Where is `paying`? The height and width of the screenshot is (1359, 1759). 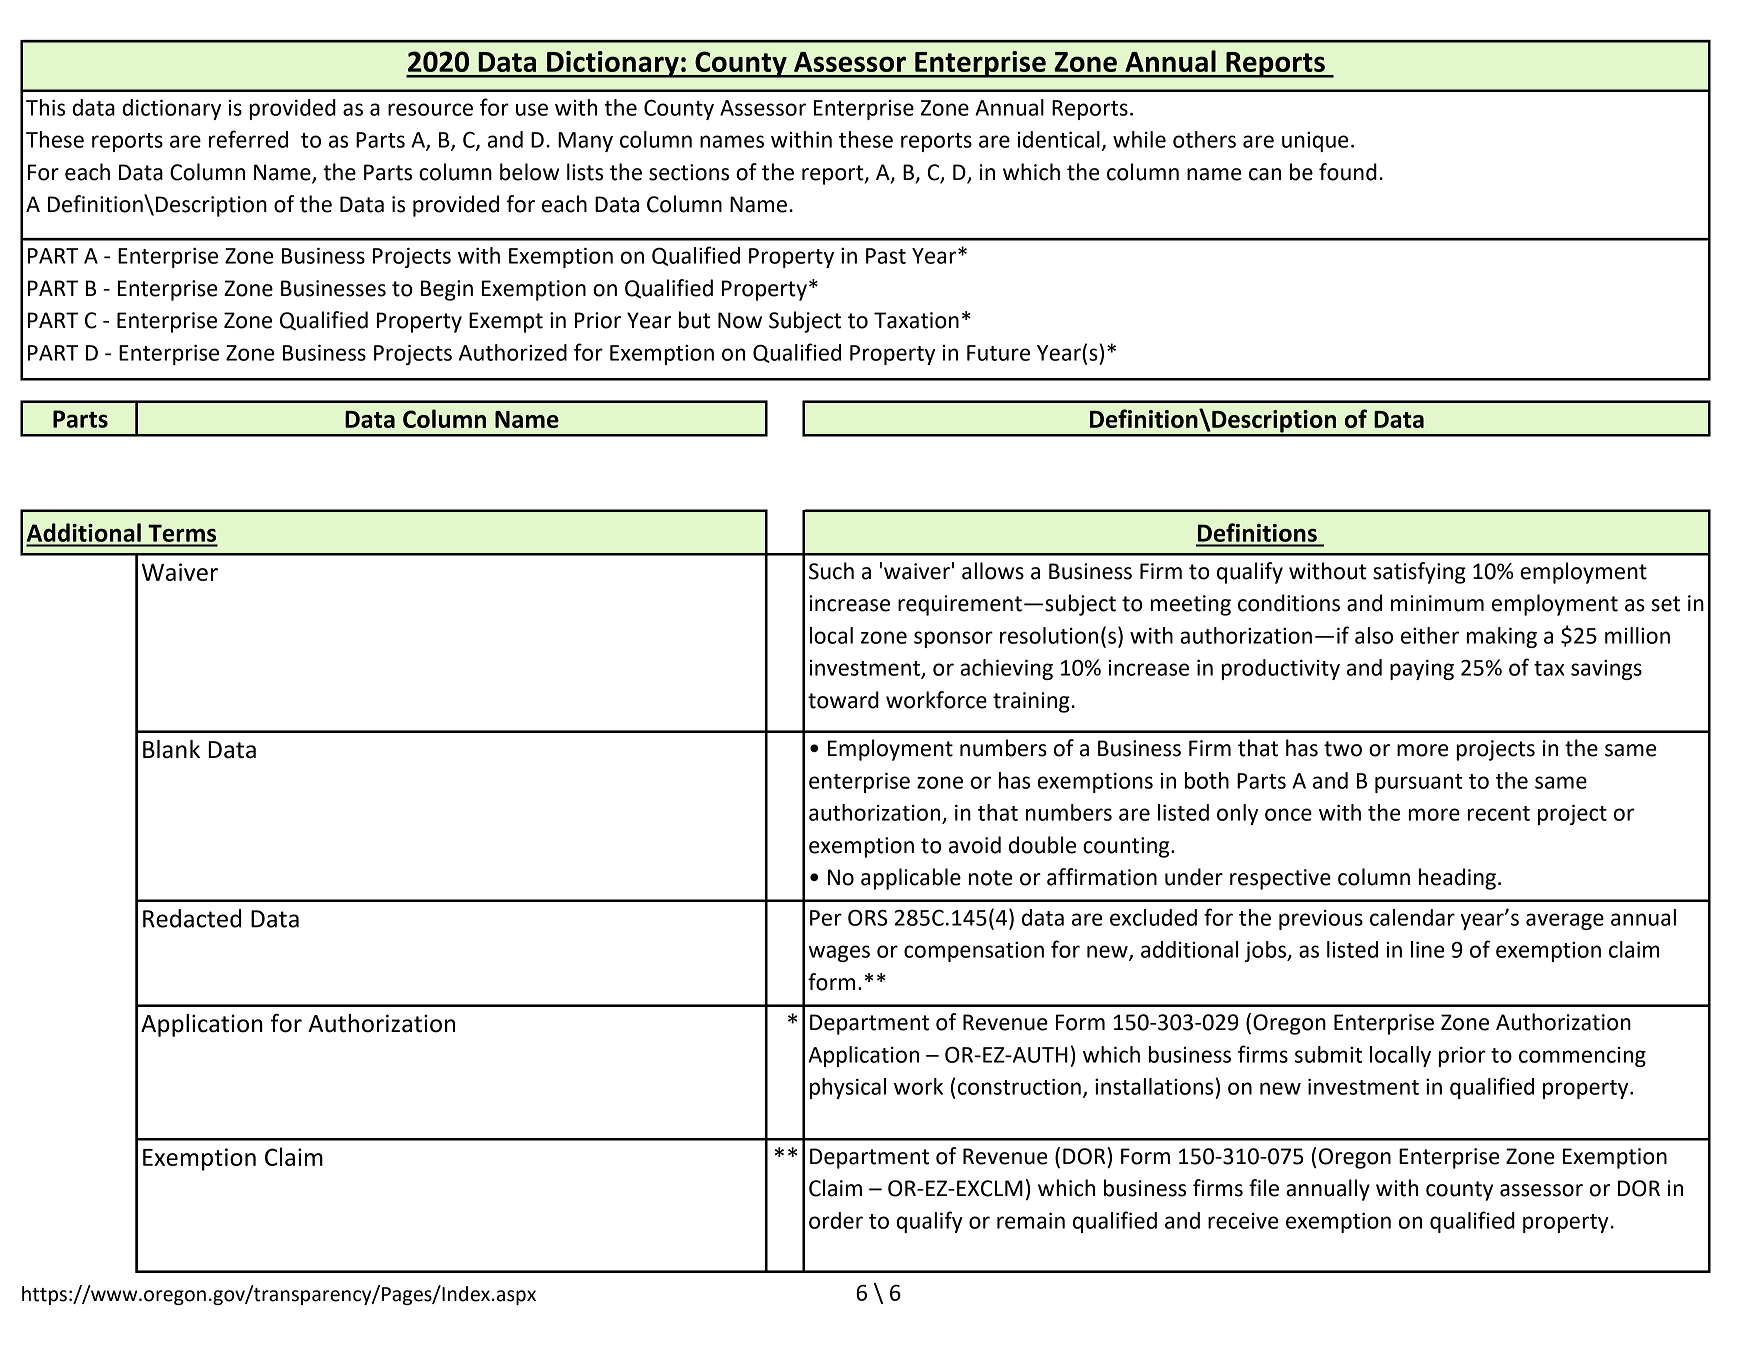
paying is located at coordinates (1422, 669).
